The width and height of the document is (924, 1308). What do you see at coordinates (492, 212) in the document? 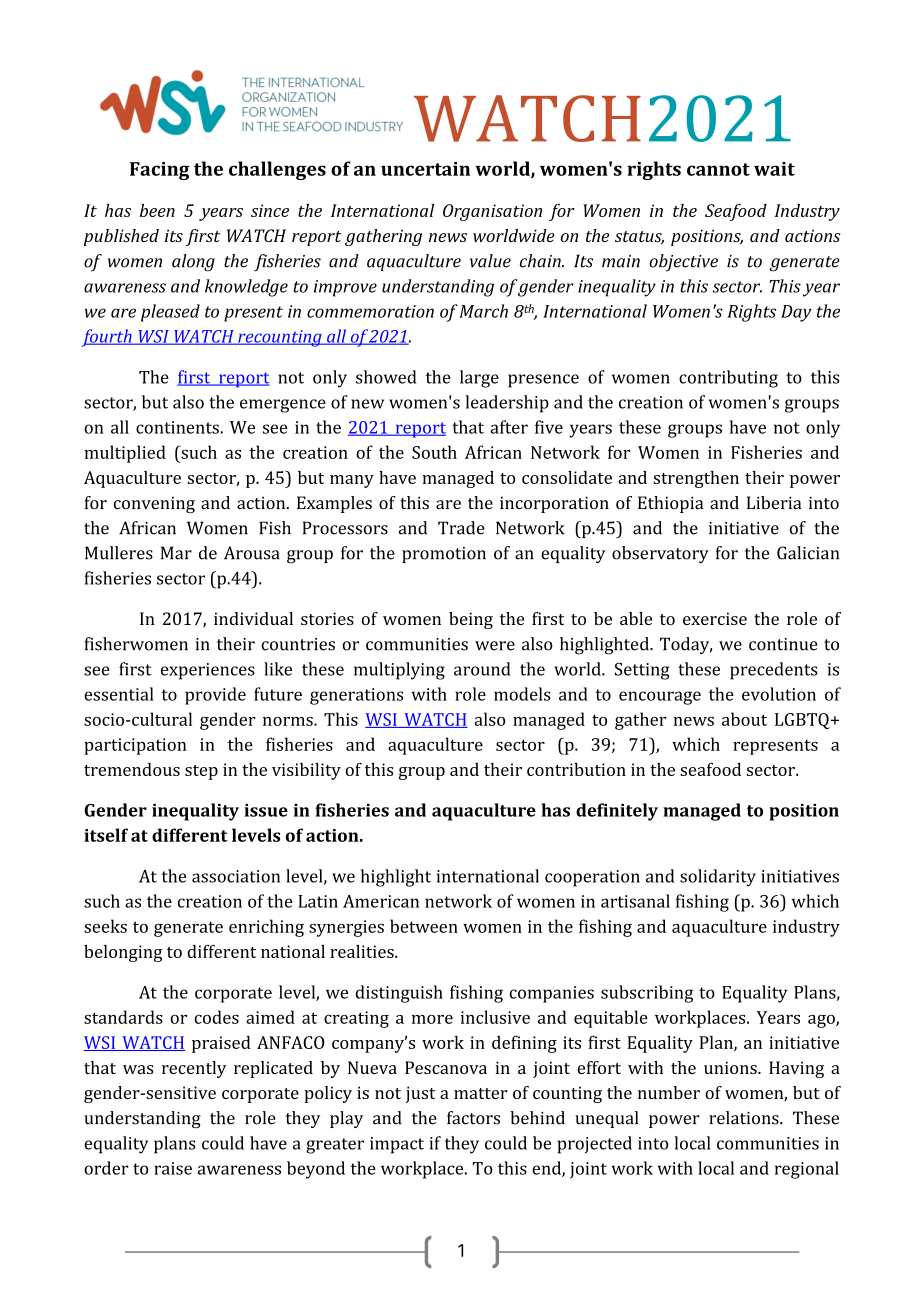
I see `Organisation` at bounding box center [492, 212].
